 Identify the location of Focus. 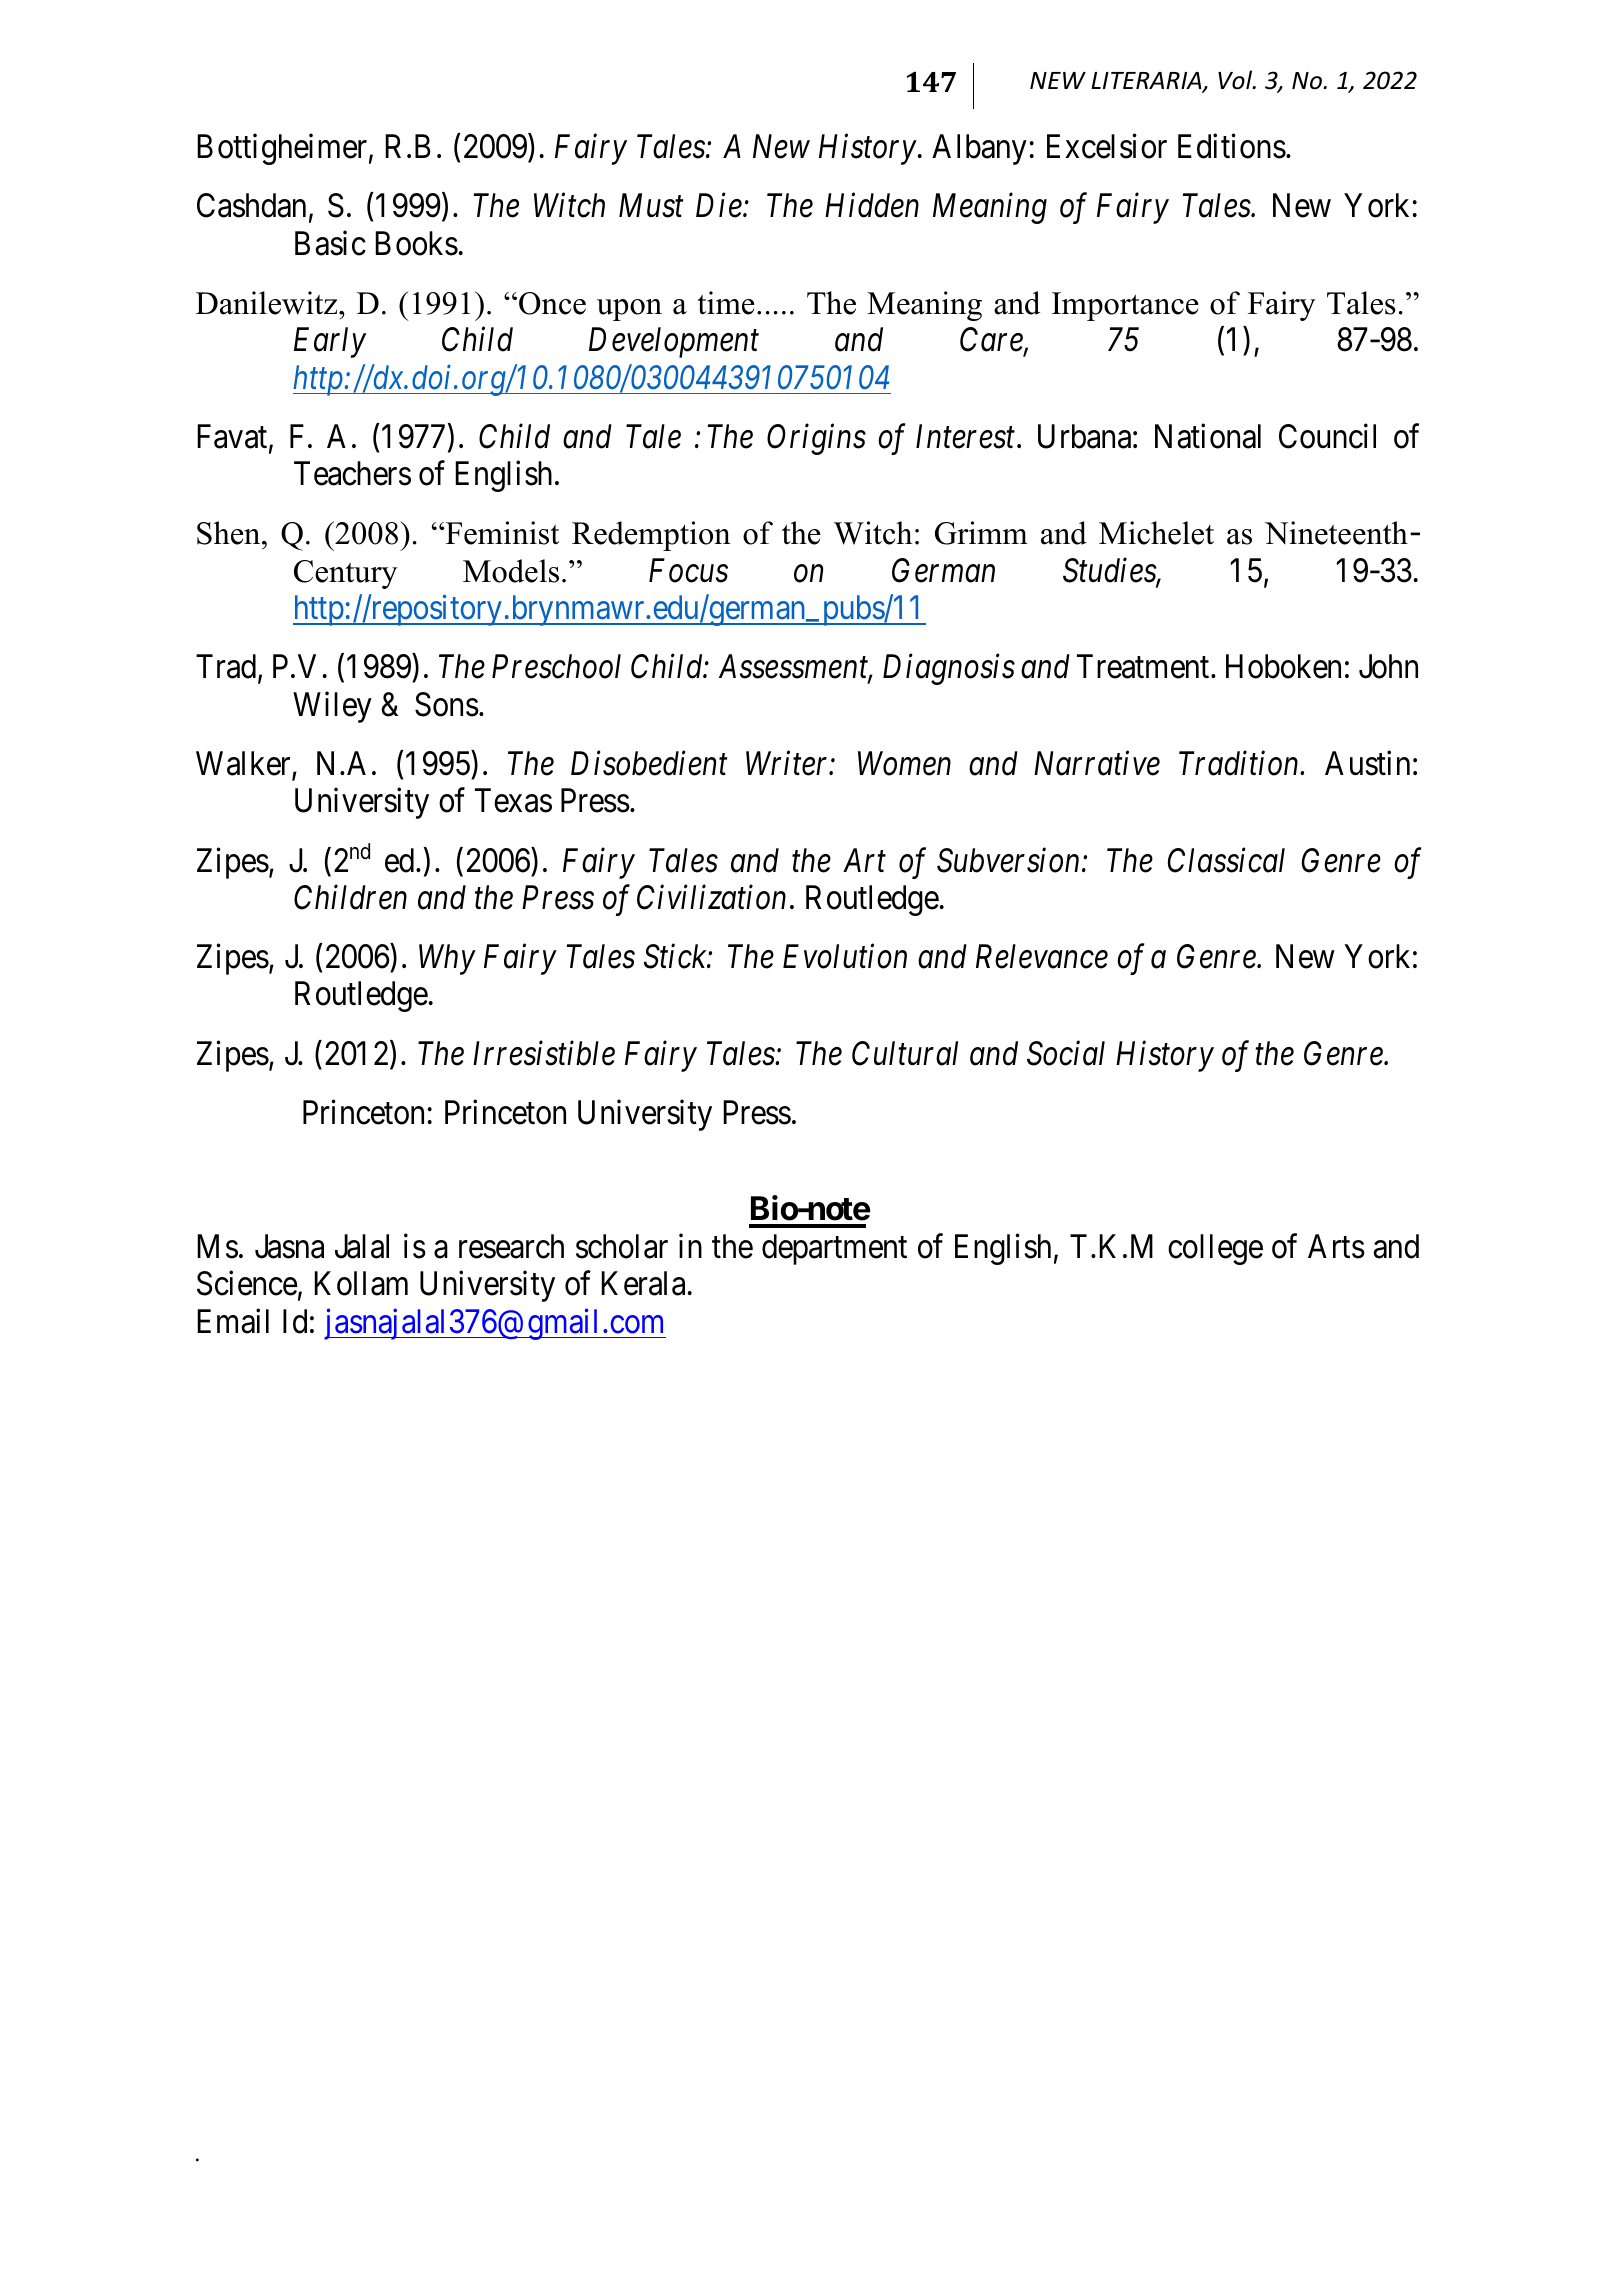
(688, 571).
